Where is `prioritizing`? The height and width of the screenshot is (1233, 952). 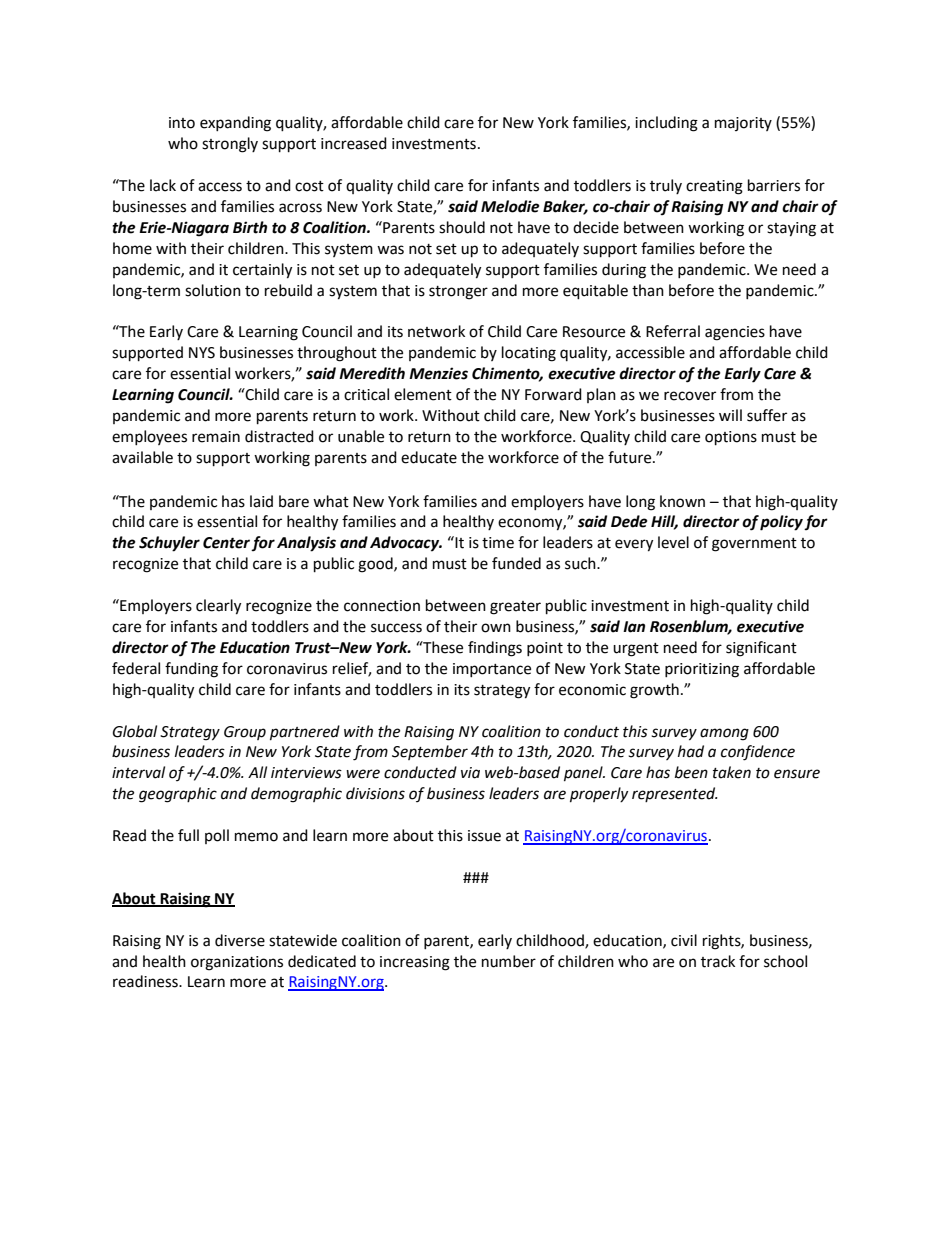 prioritizing is located at coordinates (702, 670).
